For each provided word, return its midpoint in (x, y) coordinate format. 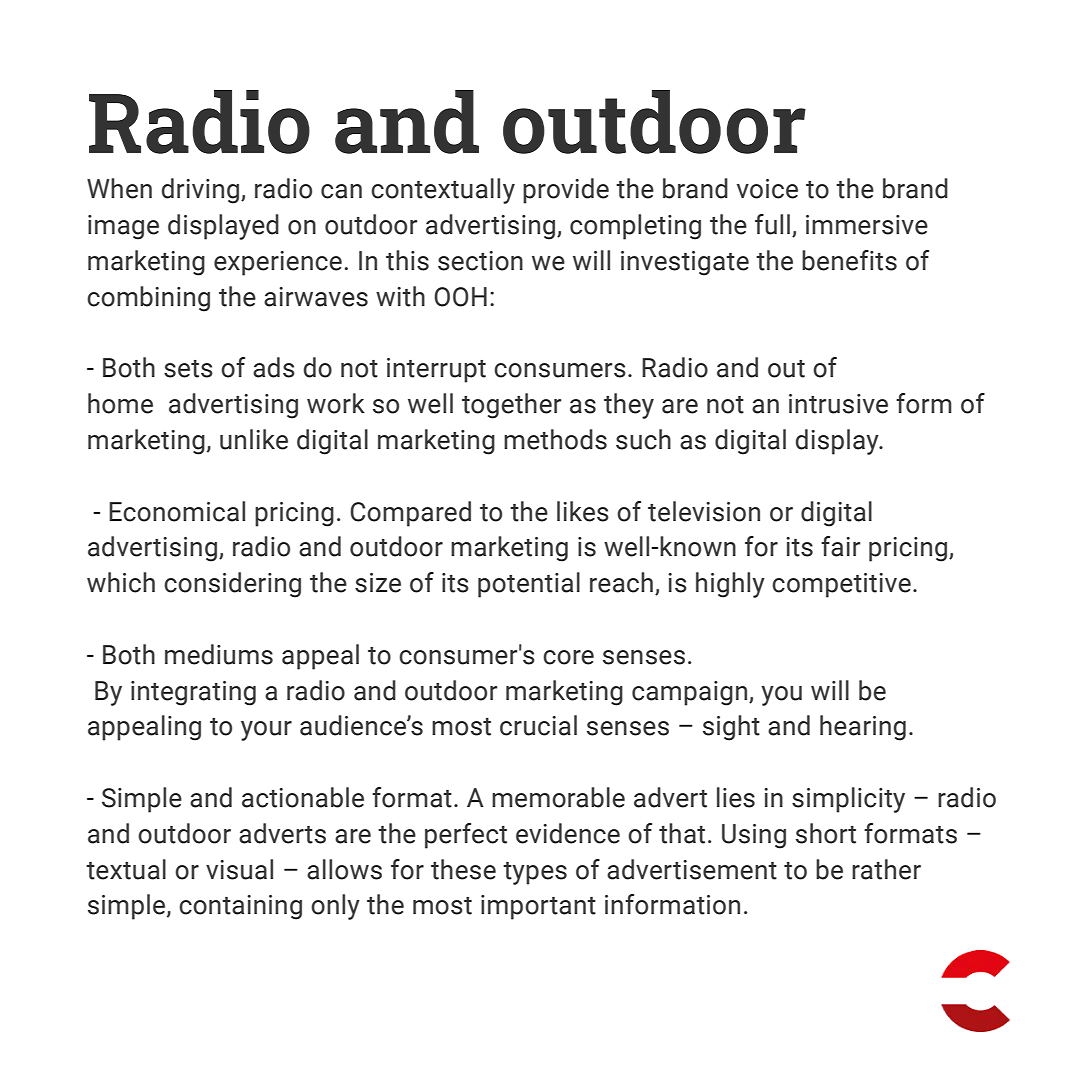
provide (566, 191)
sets (188, 369)
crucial (538, 725)
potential (529, 585)
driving (202, 191)
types (535, 873)
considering (232, 585)
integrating (193, 693)
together (512, 406)
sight (731, 728)
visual (239, 869)
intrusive (838, 404)
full (772, 224)
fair (841, 546)
